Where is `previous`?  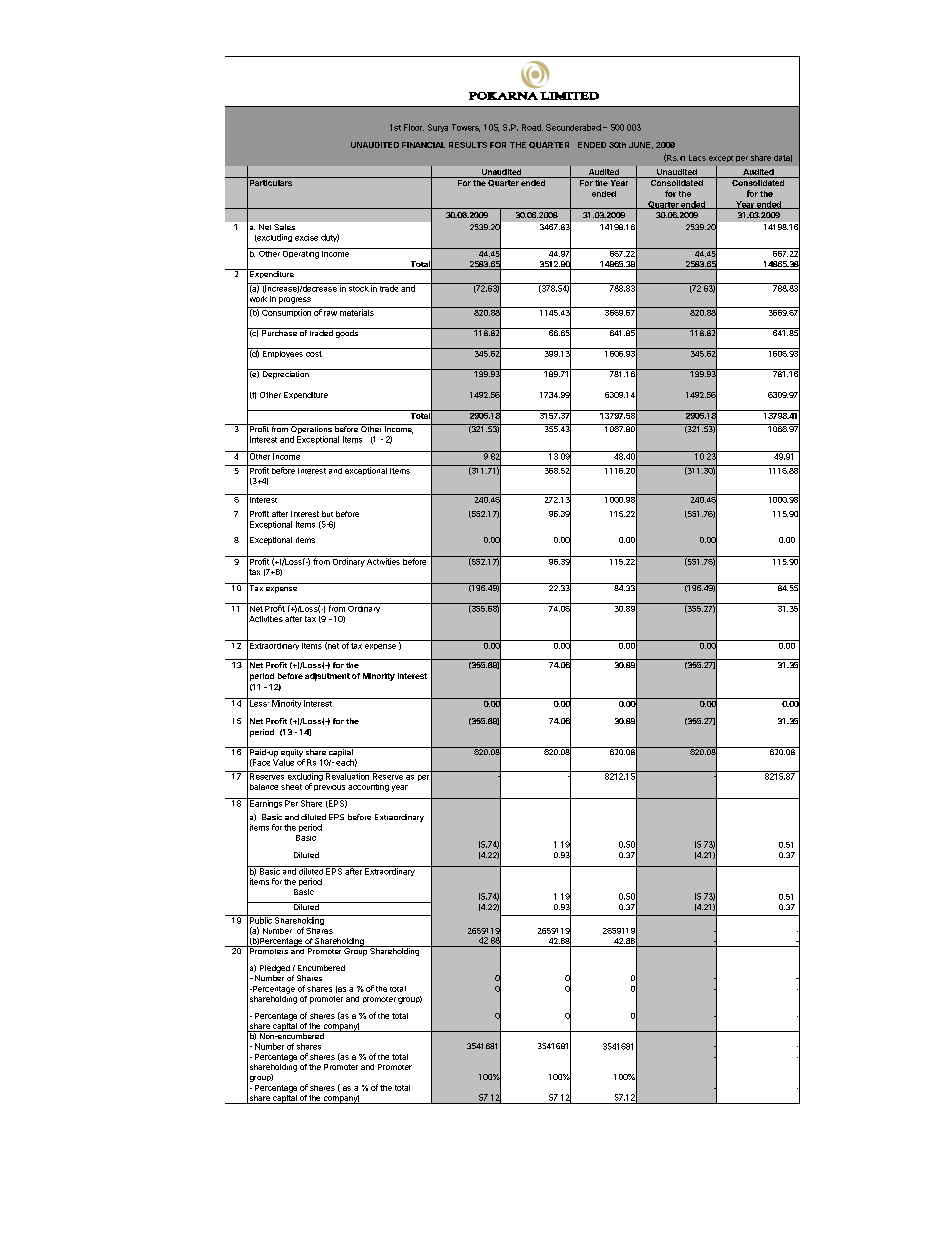 previous is located at coordinates (329, 788).
